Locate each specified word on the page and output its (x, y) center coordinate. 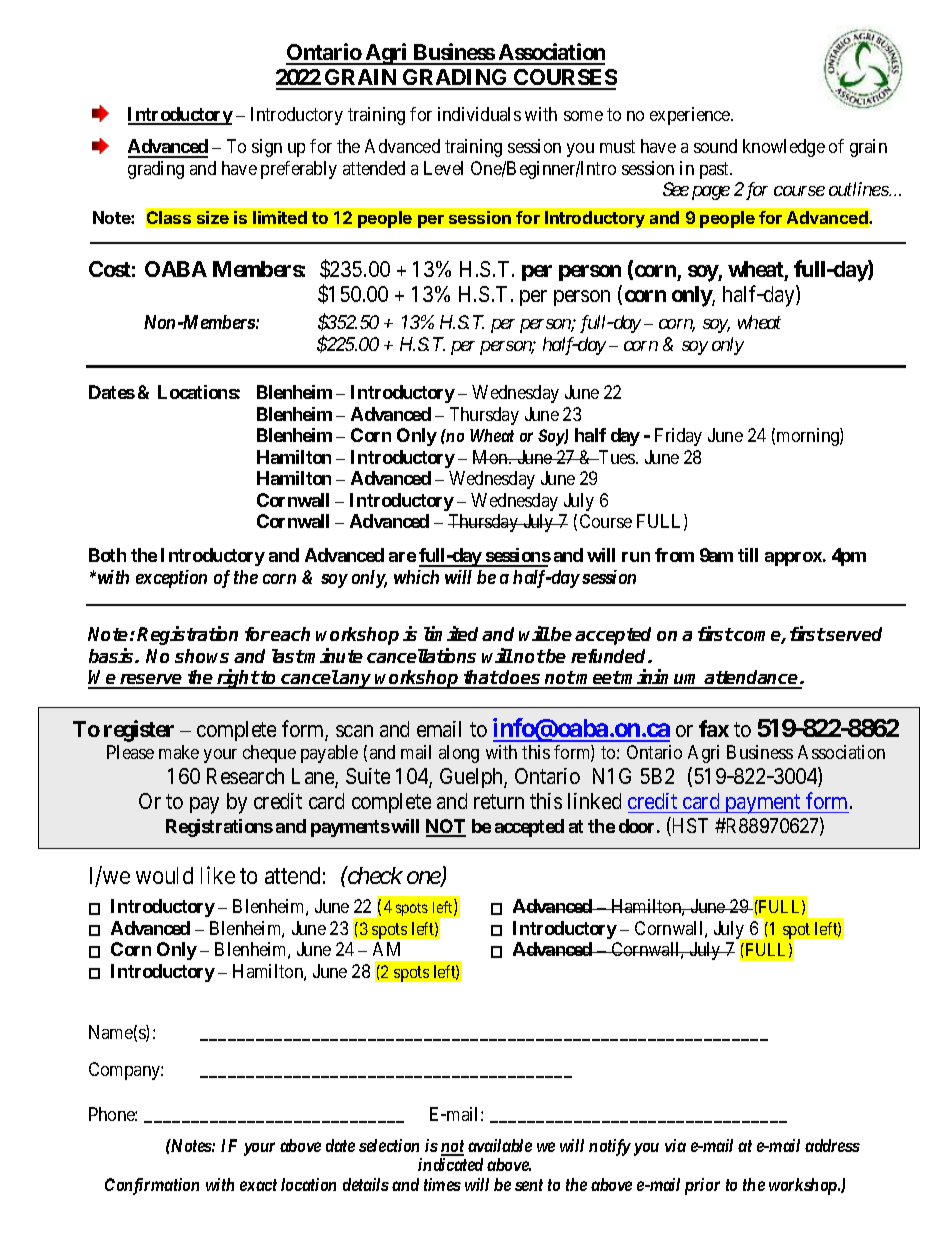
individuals (479, 114)
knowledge (784, 148)
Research (245, 776)
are (402, 557)
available (500, 1145)
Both (107, 555)
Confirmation (152, 1186)
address (832, 1145)
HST (689, 826)
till (748, 555)
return (499, 801)
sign (267, 148)
